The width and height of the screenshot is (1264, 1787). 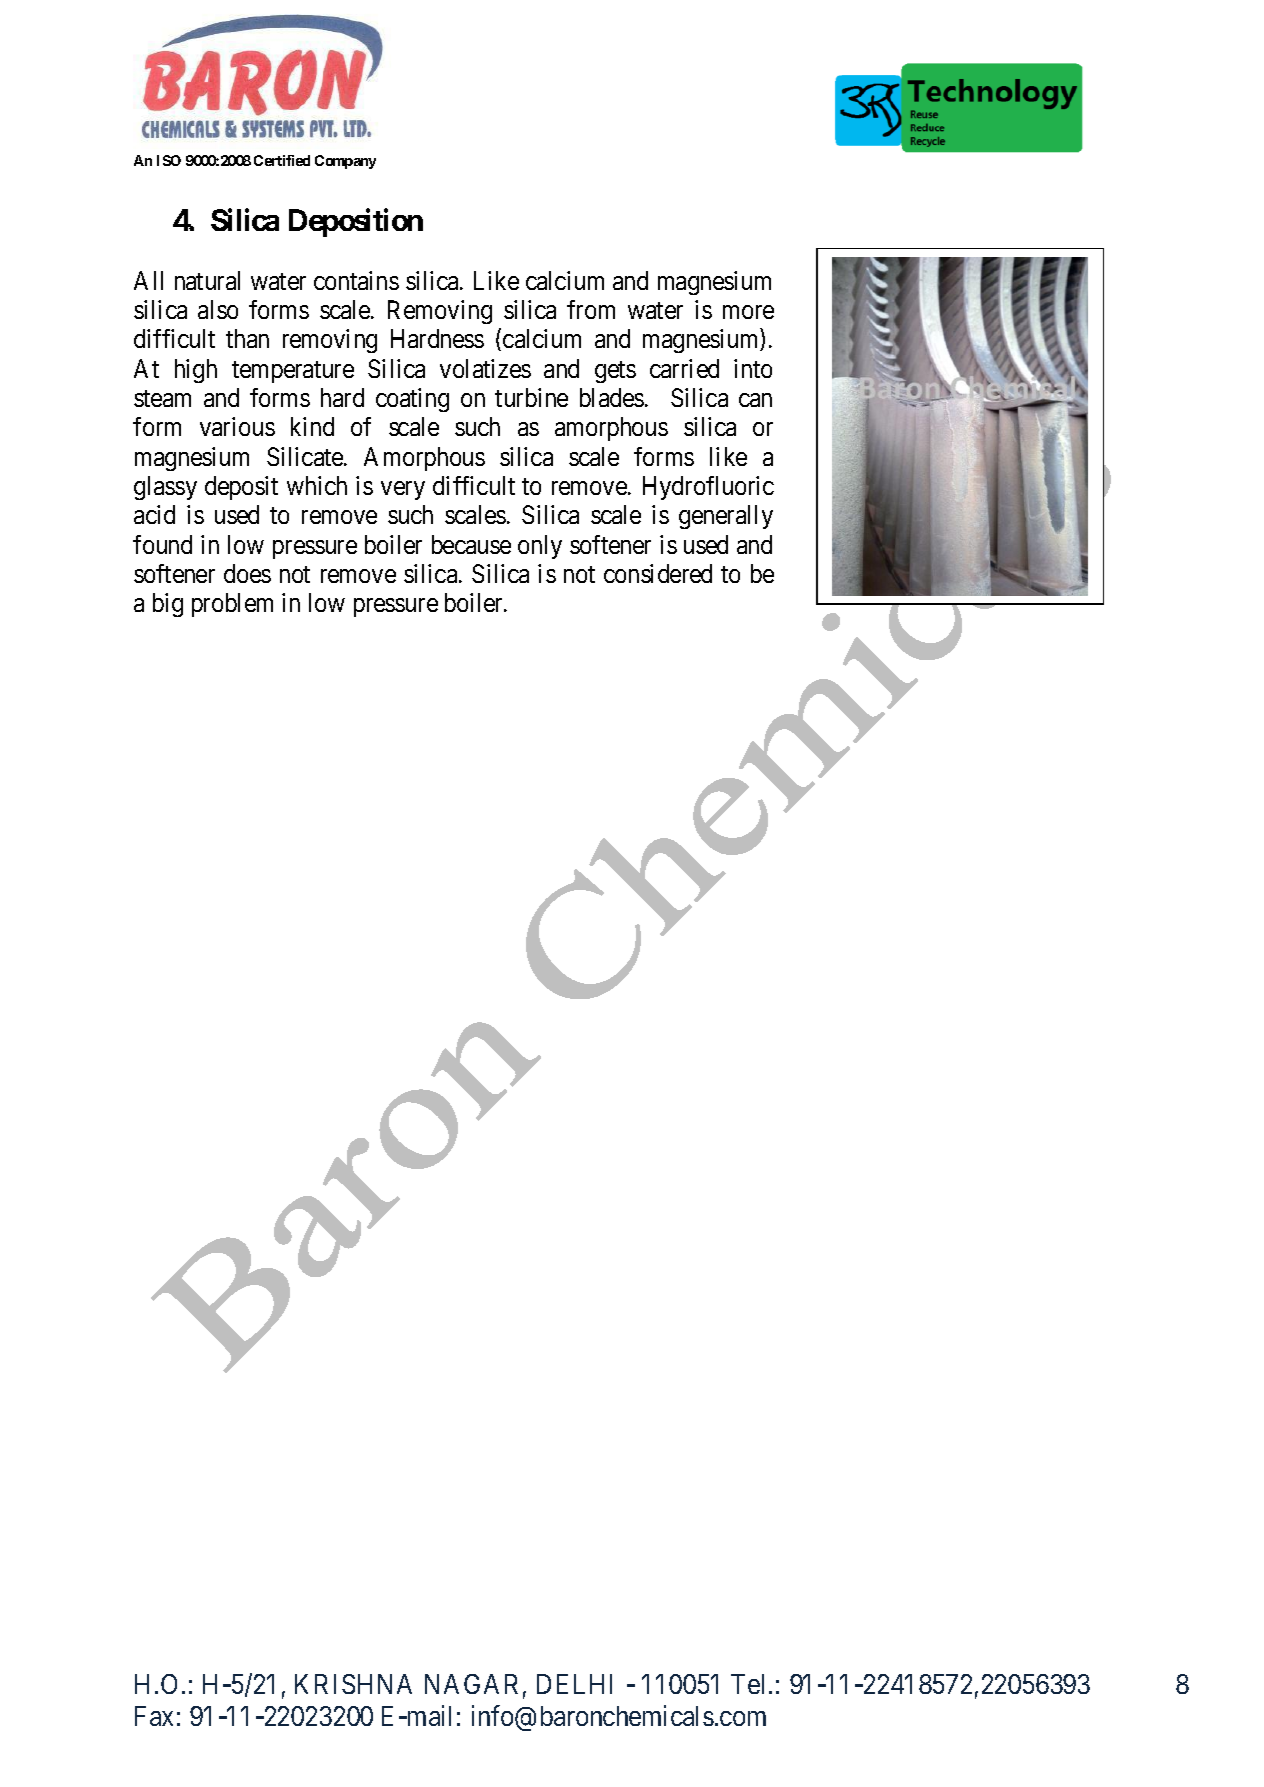 What do you see at coordinates (658, 573) in the screenshot?
I see `considered` at bounding box center [658, 573].
